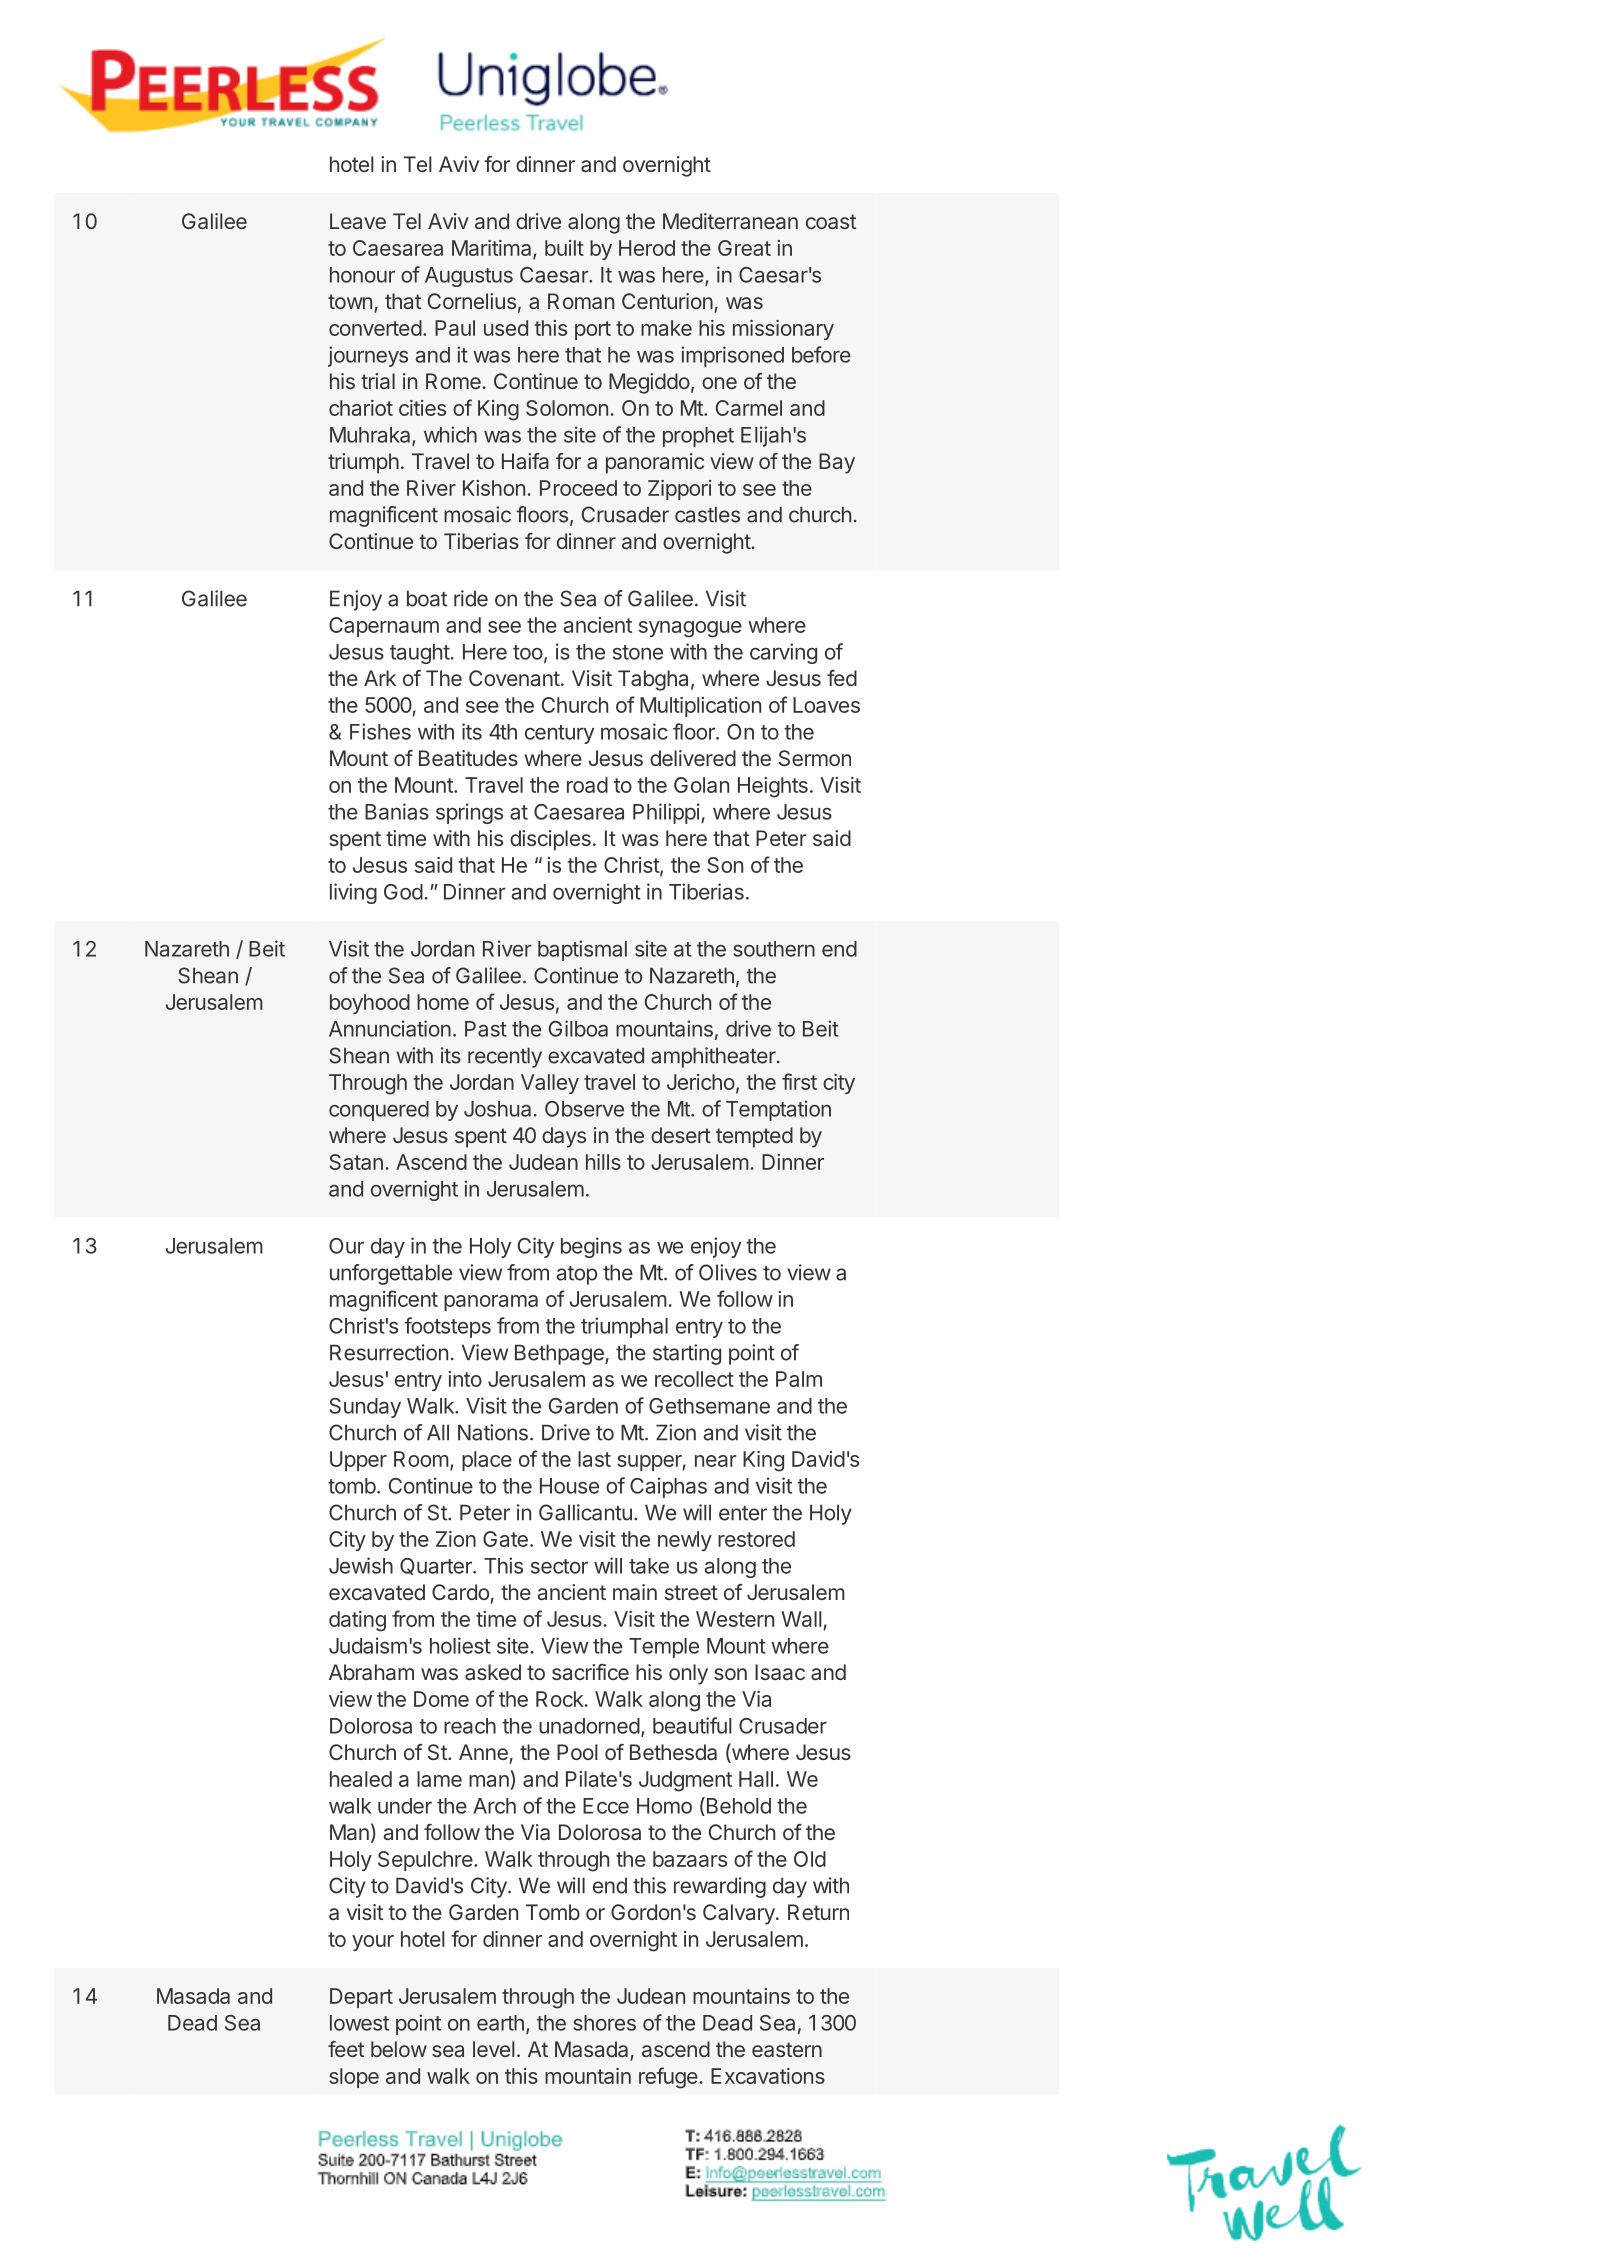 This screenshot has width=1603, height=2267. What do you see at coordinates (783, 330) in the screenshot?
I see `missionary` at bounding box center [783, 330].
